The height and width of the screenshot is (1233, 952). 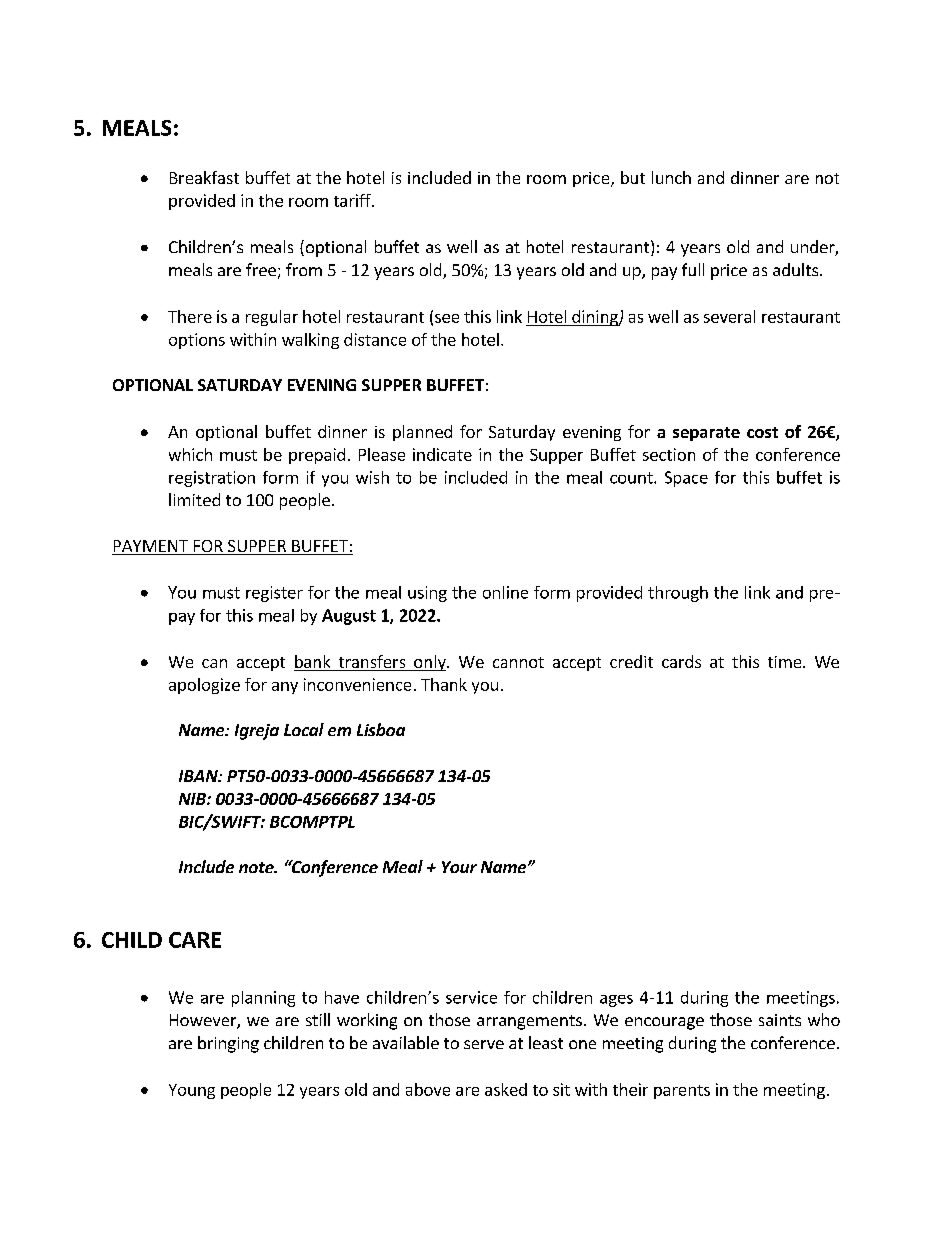 I want to click on time, so click(x=786, y=662).
